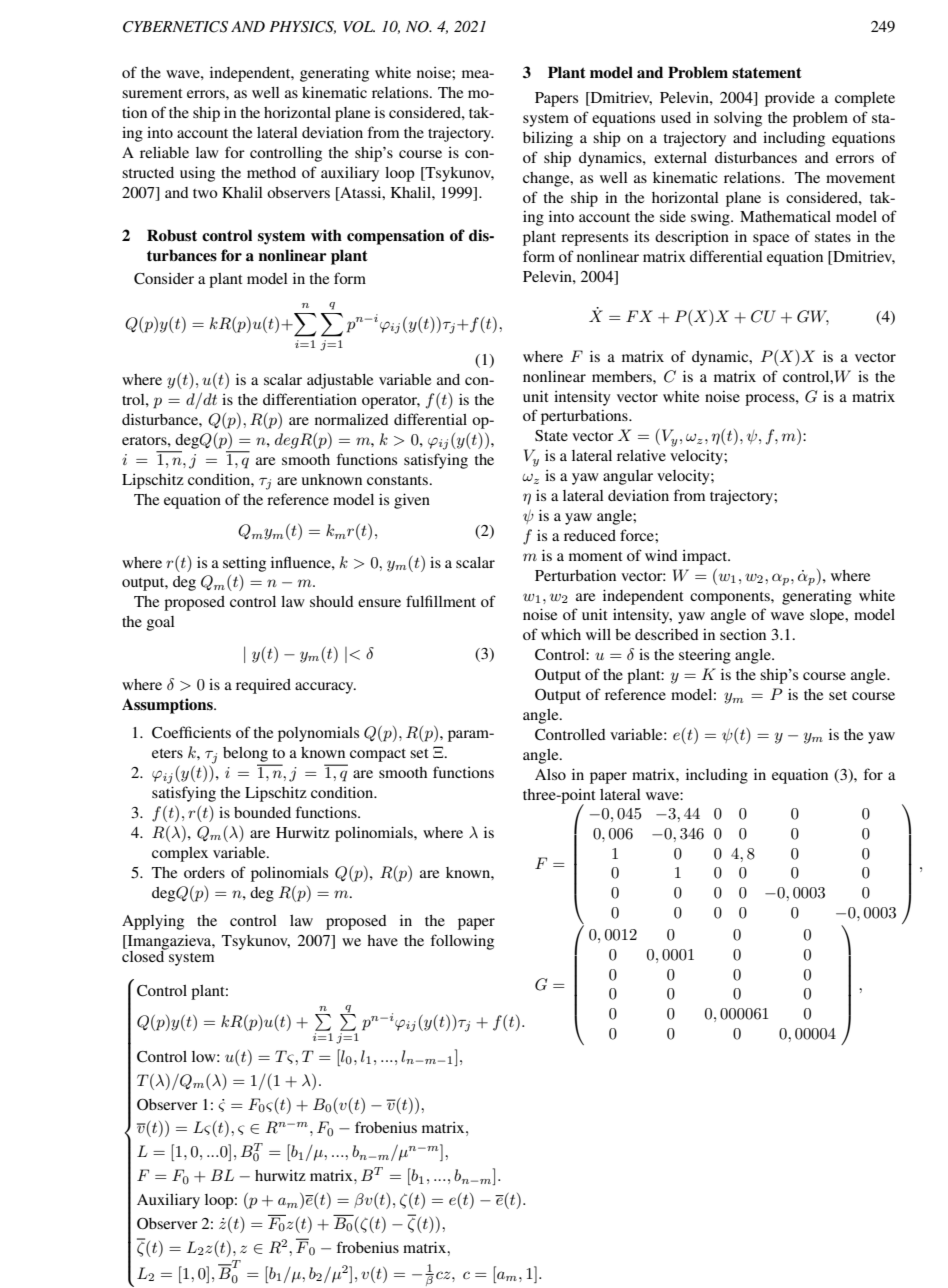 Image resolution: width=948 pixels, height=1288 pixels. Describe the element at coordinates (462, 942) in the page. I see `following` at that location.
